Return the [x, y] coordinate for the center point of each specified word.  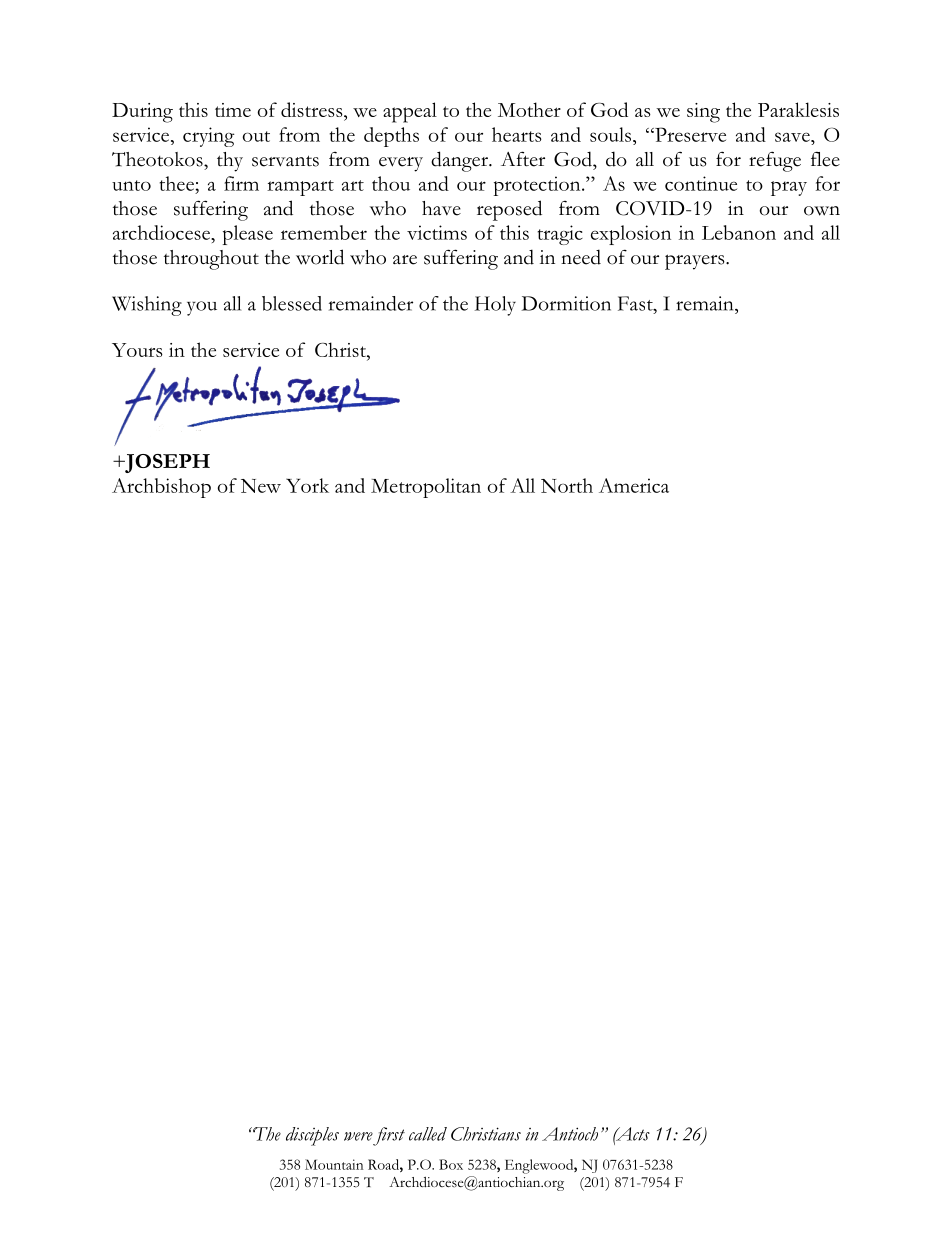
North [567, 485]
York [307, 485]
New [261, 486]
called [428, 1134]
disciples [312, 1136]
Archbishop [161, 488]
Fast [636, 303]
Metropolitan [426, 488]
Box [451, 1164]
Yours [137, 350]
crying [209, 137]
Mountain [334, 1164]
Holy [495, 306]
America [634, 485]
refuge [775, 161]
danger [460, 161]
